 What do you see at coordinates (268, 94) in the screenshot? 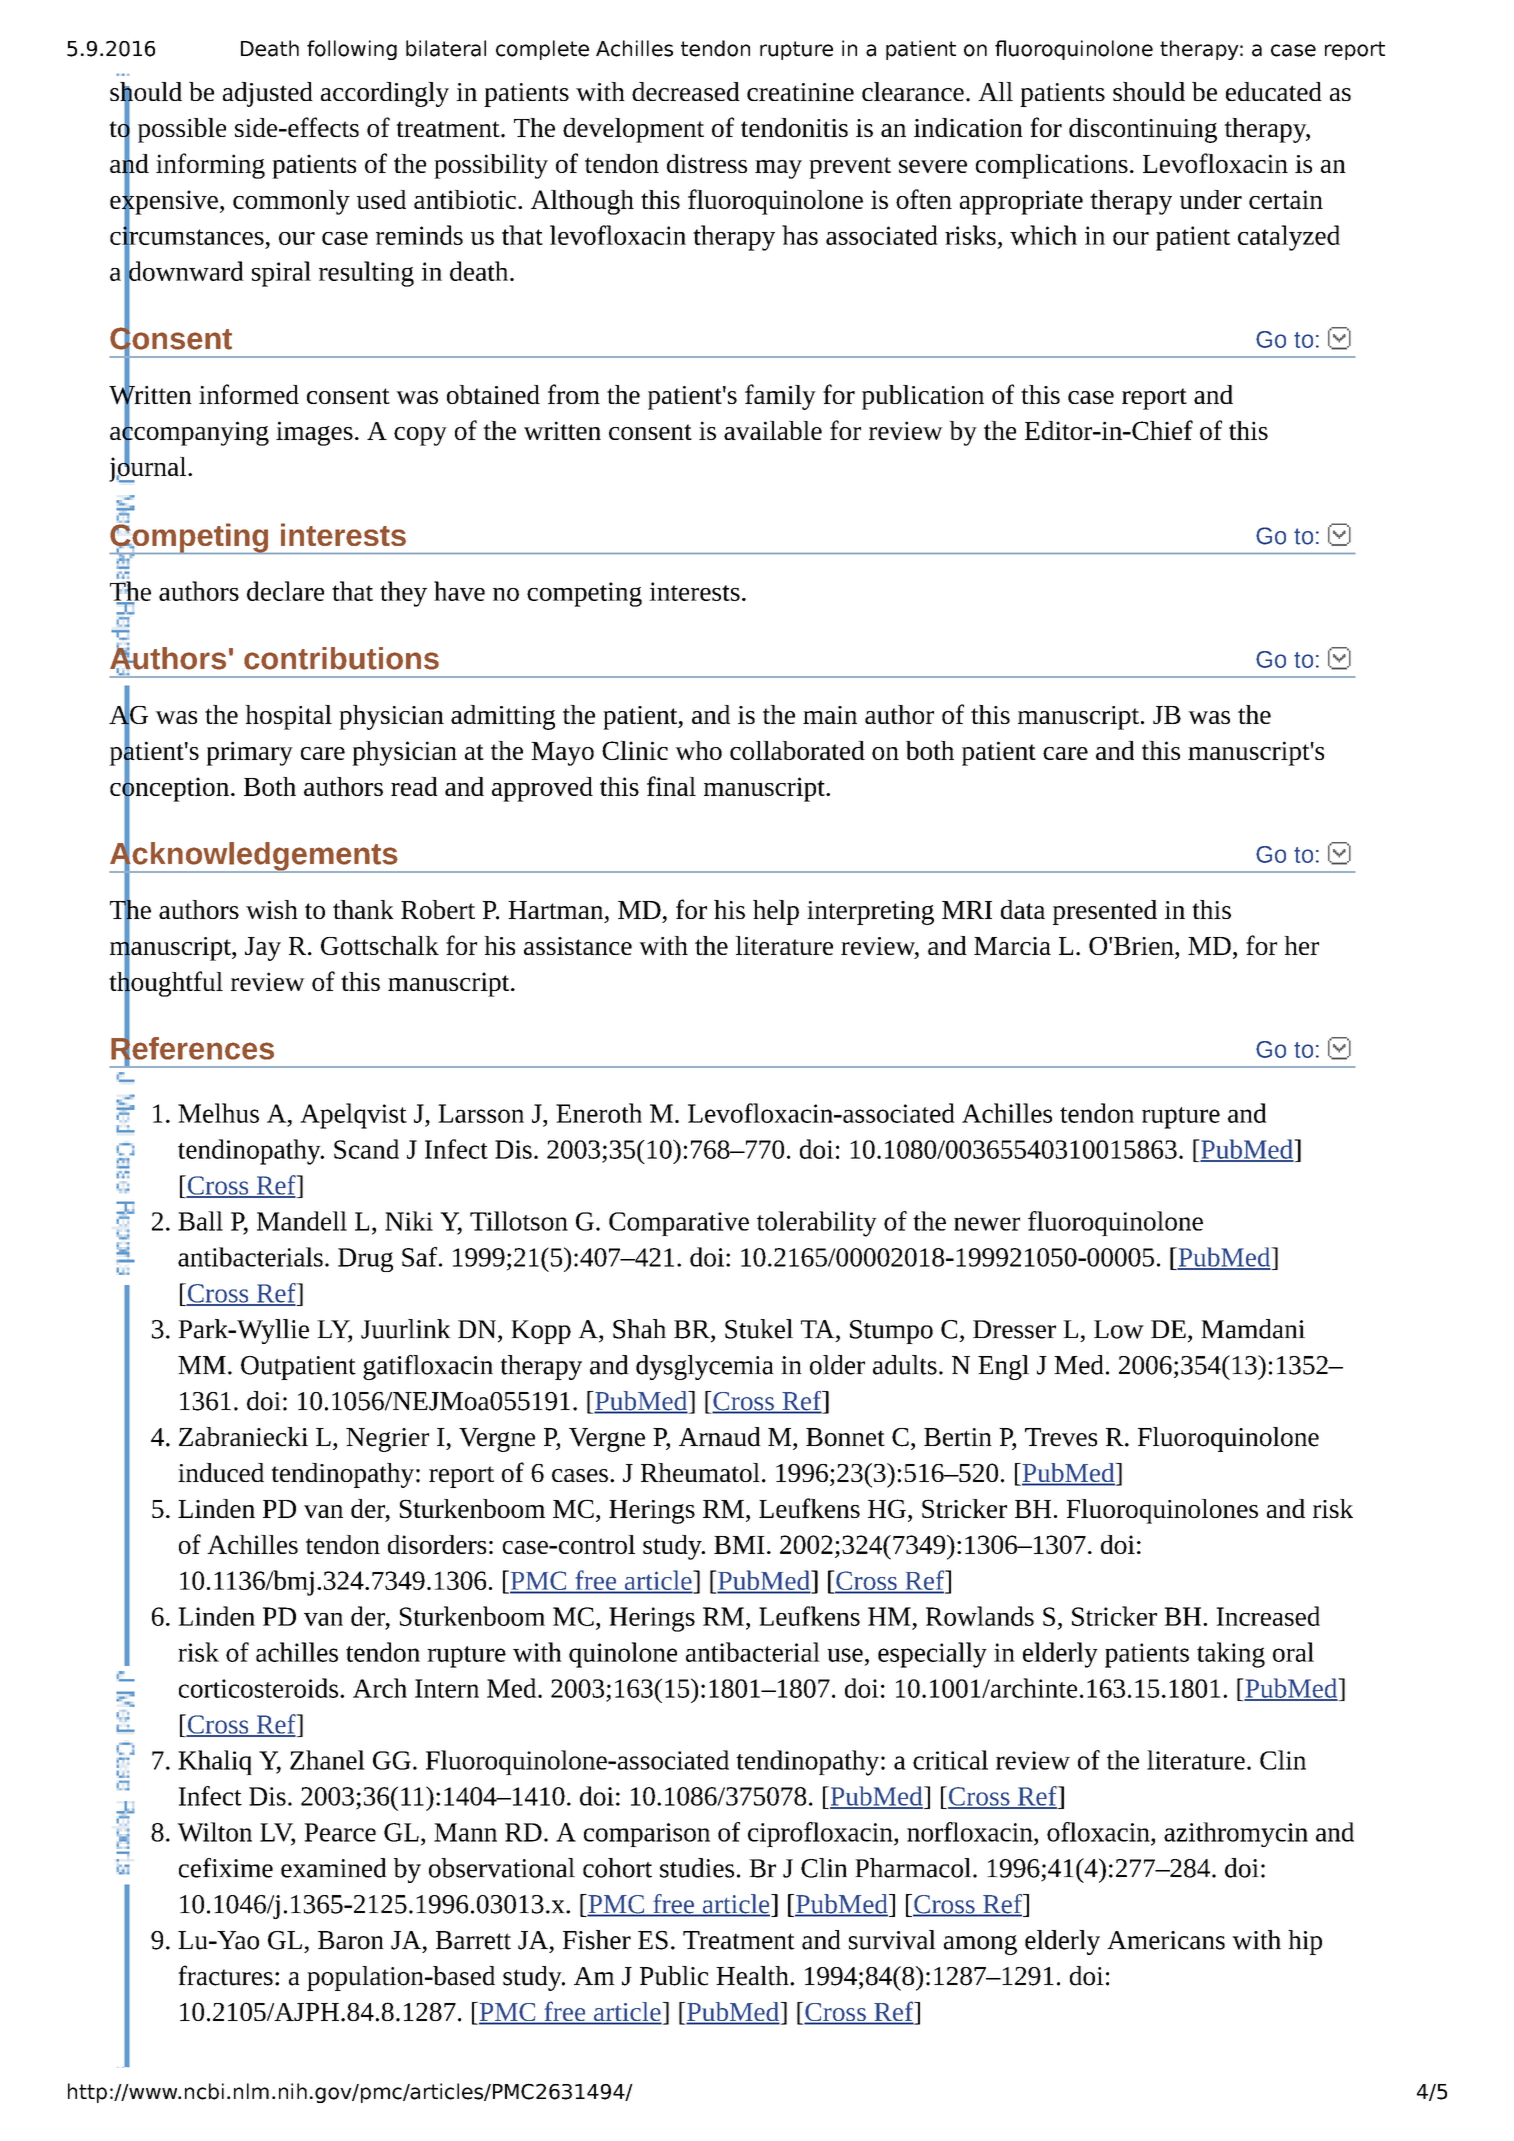
I see `adjusted` at bounding box center [268, 94].
